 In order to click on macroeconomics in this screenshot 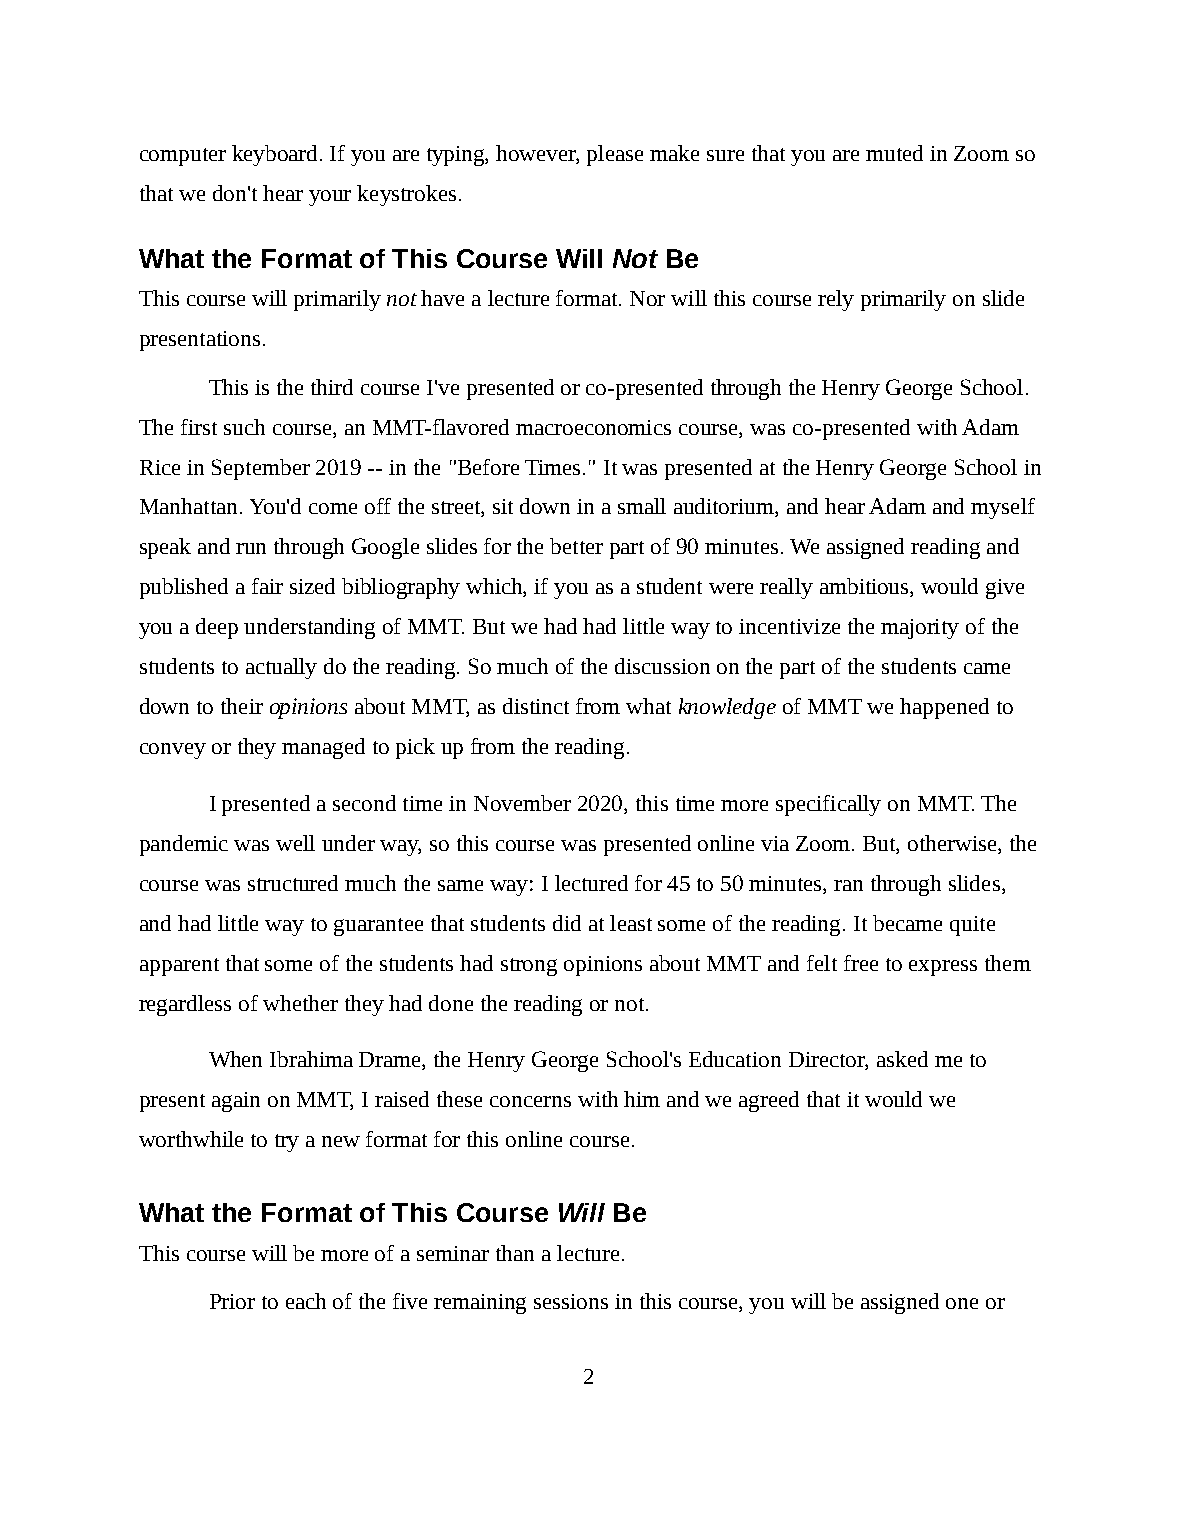, I will do `click(593, 427)`.
